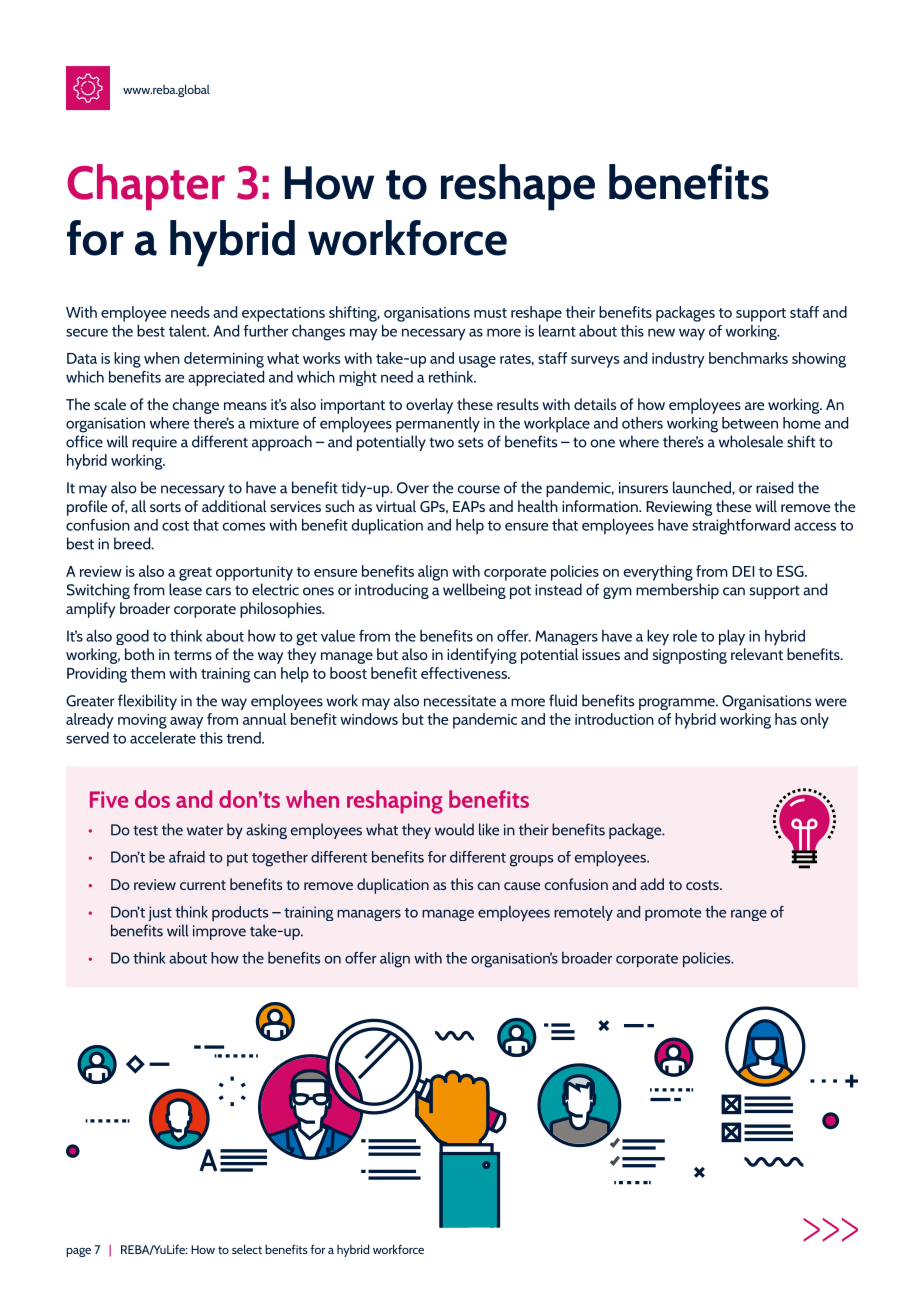  Describe the element at coordinates (490, 313) in the screenshot. I see `must` at that location.
